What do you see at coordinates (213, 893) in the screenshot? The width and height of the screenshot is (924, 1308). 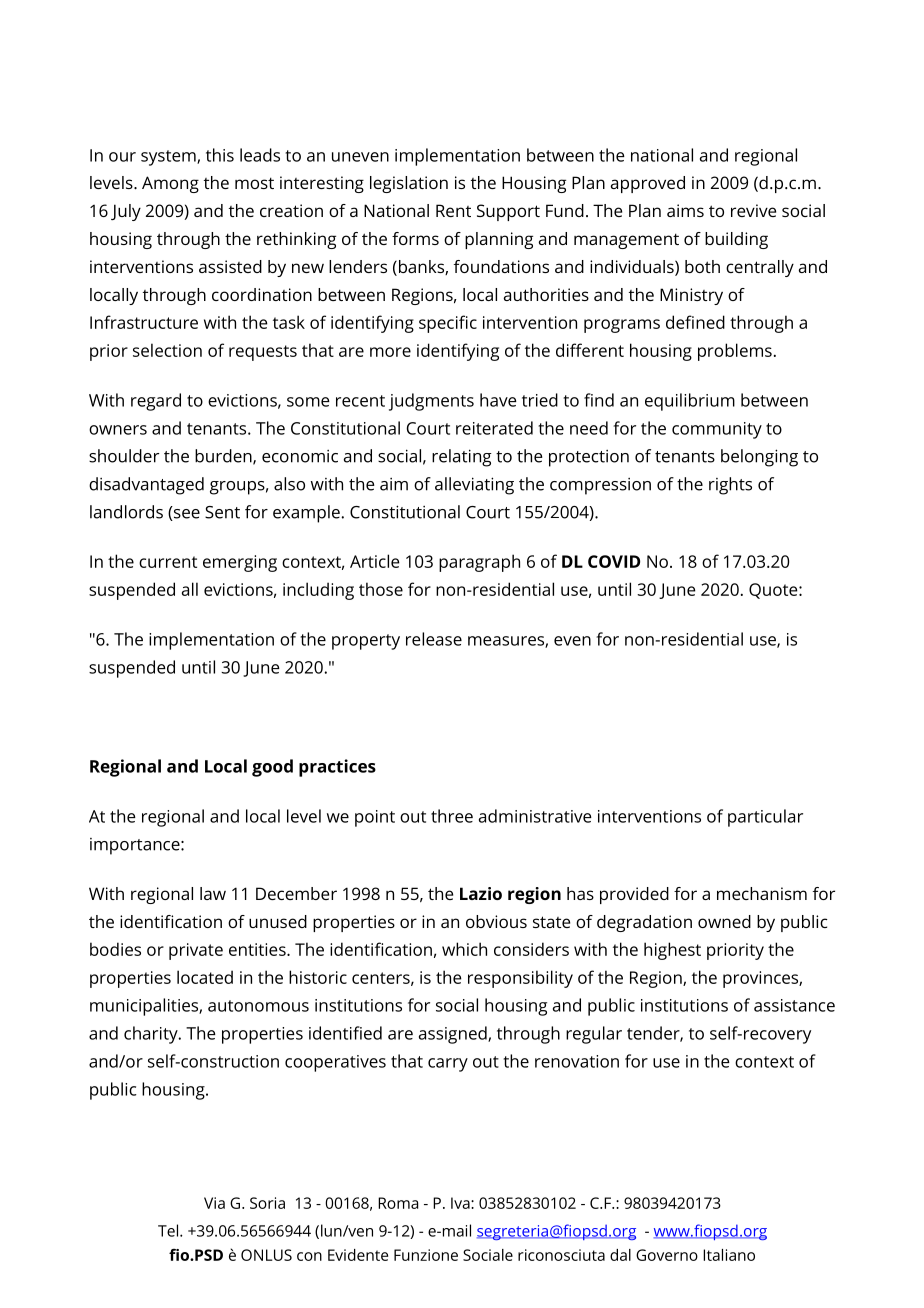 I see `law` at bounding box center [213, 893].
